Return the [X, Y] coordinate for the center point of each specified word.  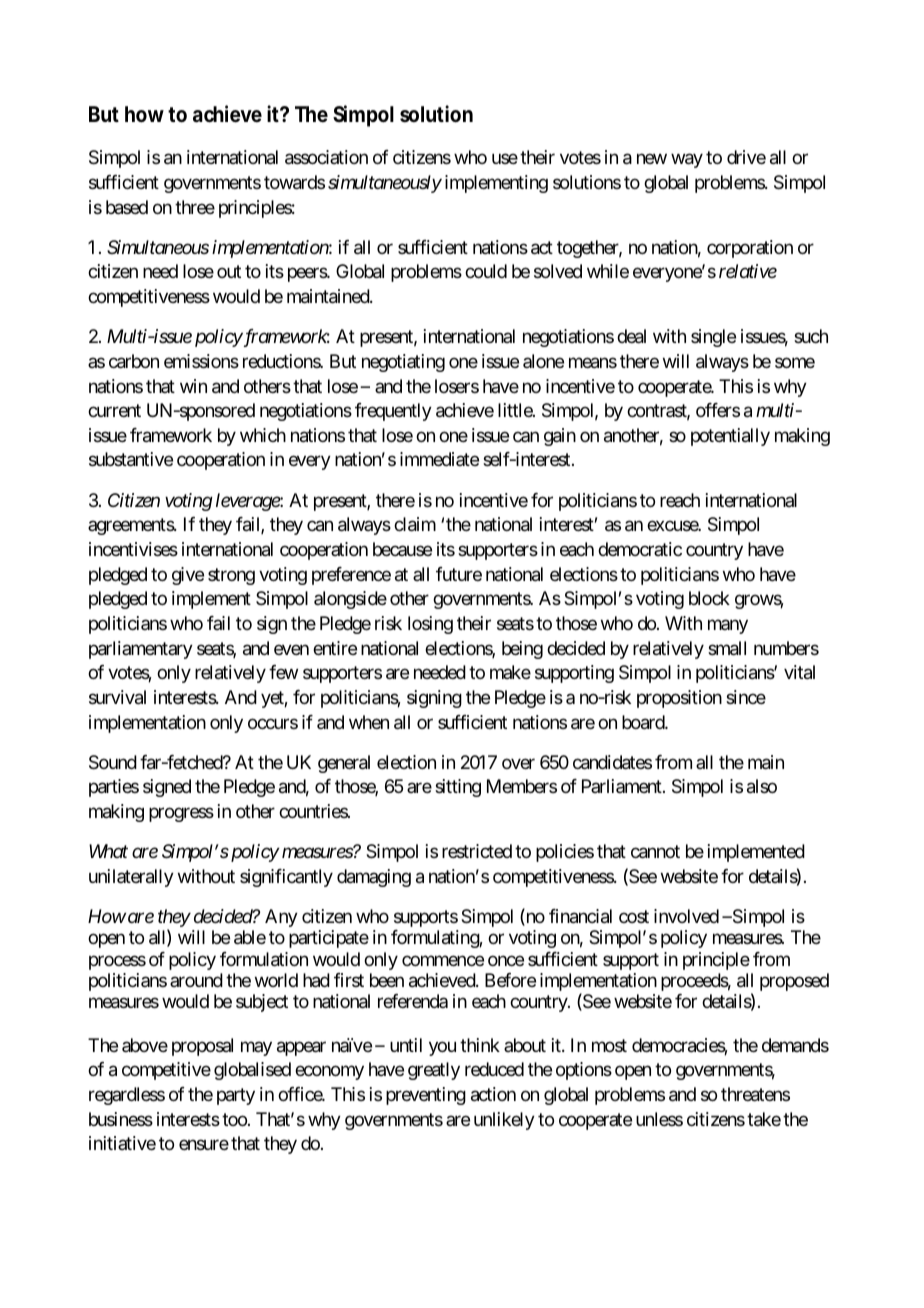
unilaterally [131, 878]
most [609, 1045]
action [493, 1094]
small [727, 648]
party [236, 1096]
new [652, 159]
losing [430, 625]
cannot [655, 852]
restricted [477, 851]
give [188, 576]
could [486, 271]
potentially [730, 437]
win [193, 386]
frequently [393, 412]
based [127, 207]
